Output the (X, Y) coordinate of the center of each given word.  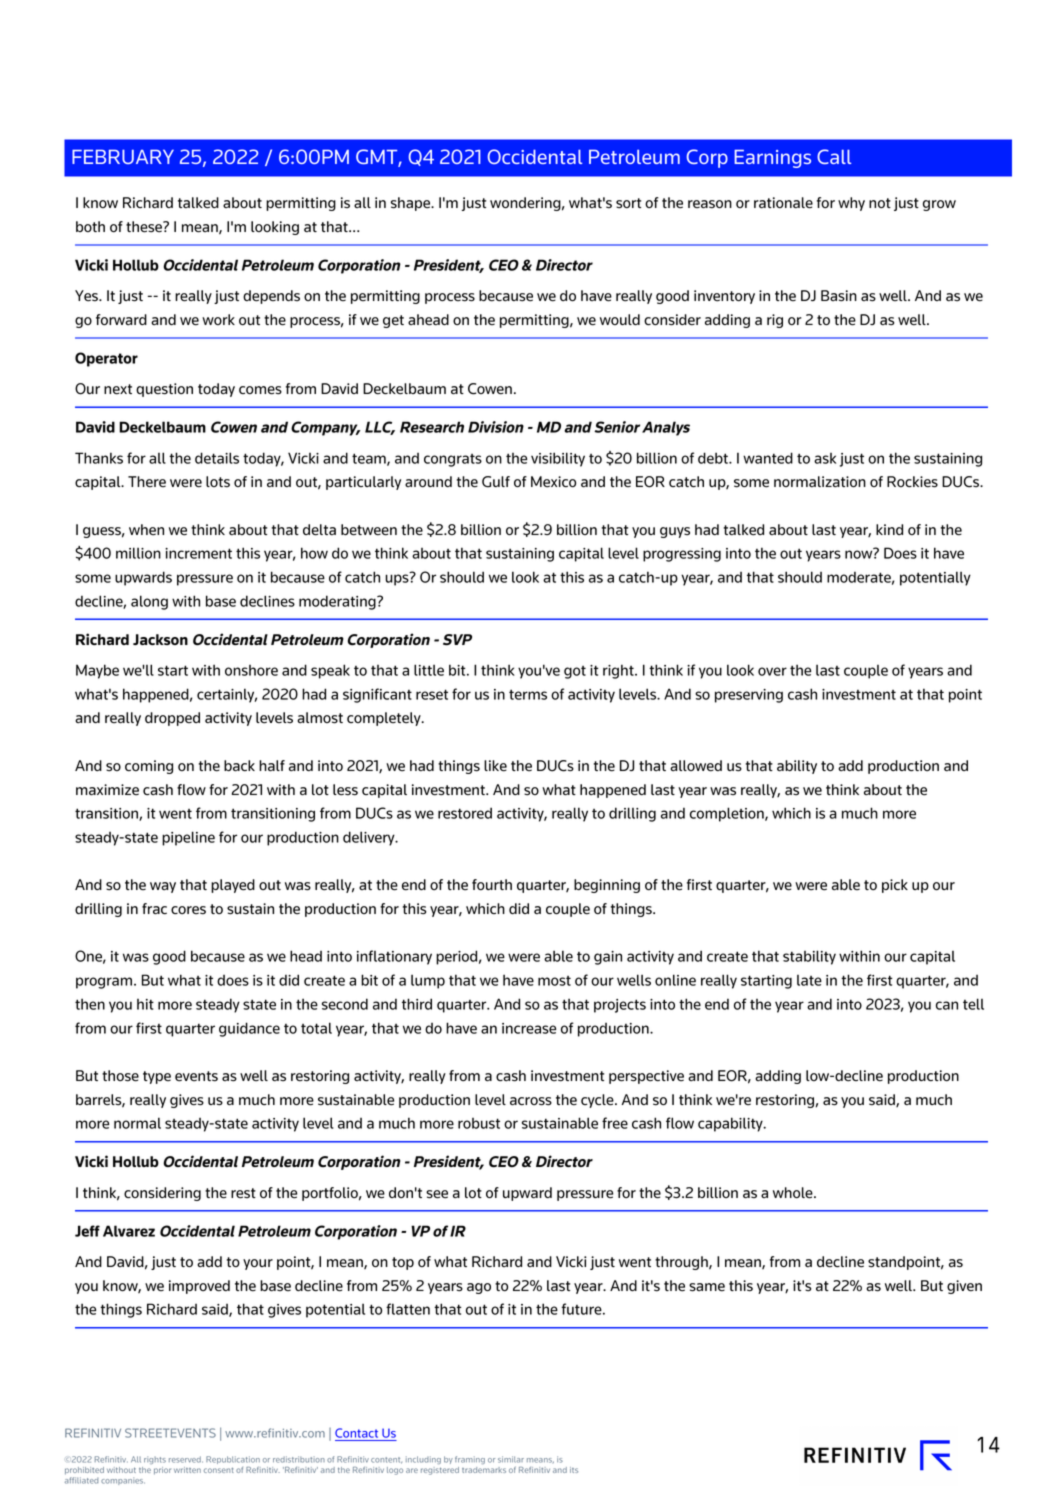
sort (628, 203)
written (187, 1470)
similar (511, 1459)
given (964, 1287)
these (145, 227)
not (880, 203)
